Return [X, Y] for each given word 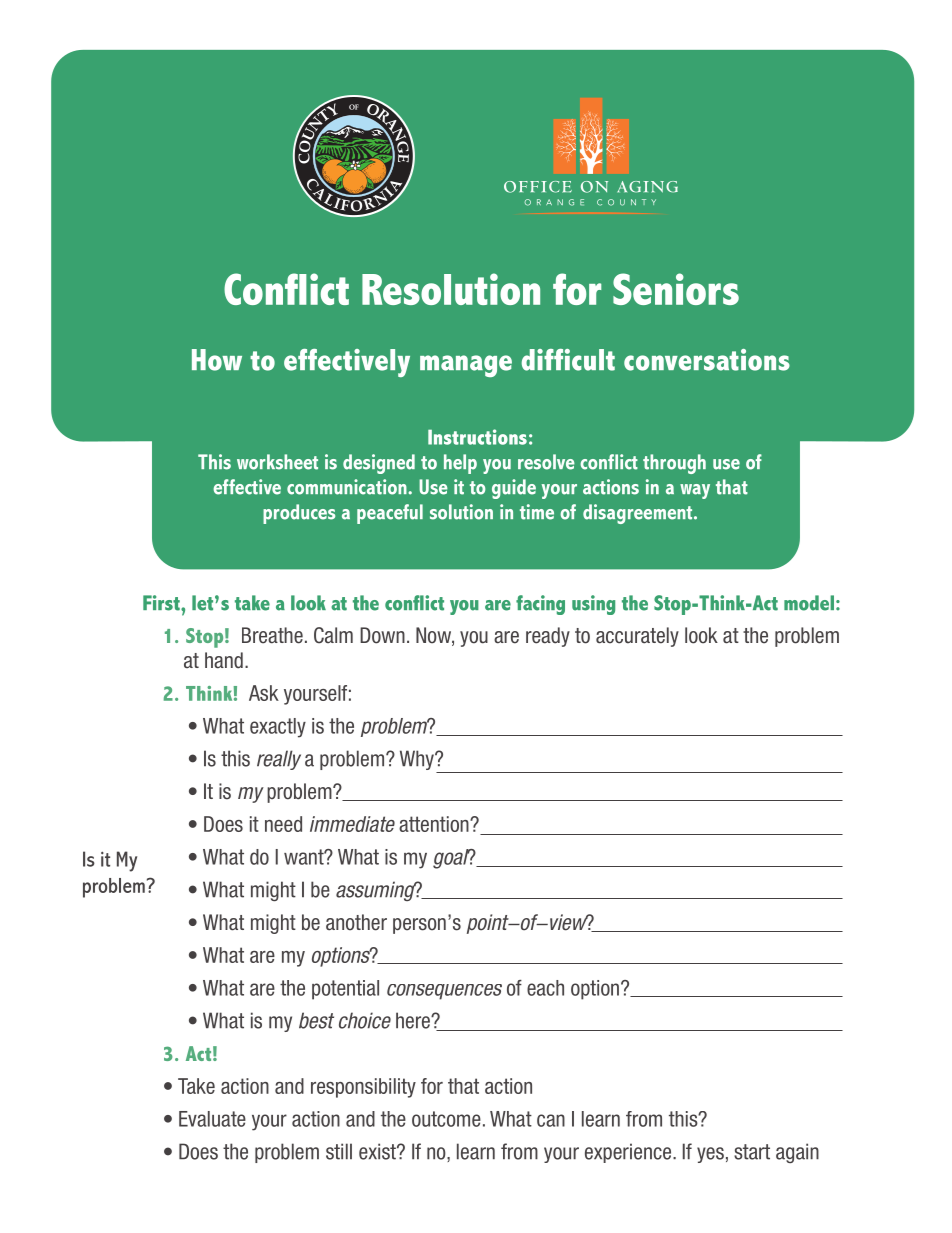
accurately [637, 637]
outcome [446, 1119]
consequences [444, 992]
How [217, 360]
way [695, 491]
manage [466, 366]
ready [548, 637]
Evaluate [212, 1119]
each [545, 988]
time [537, 512]
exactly [278, 728]
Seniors [676, 289]
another [356, 922]
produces [299, 514]
